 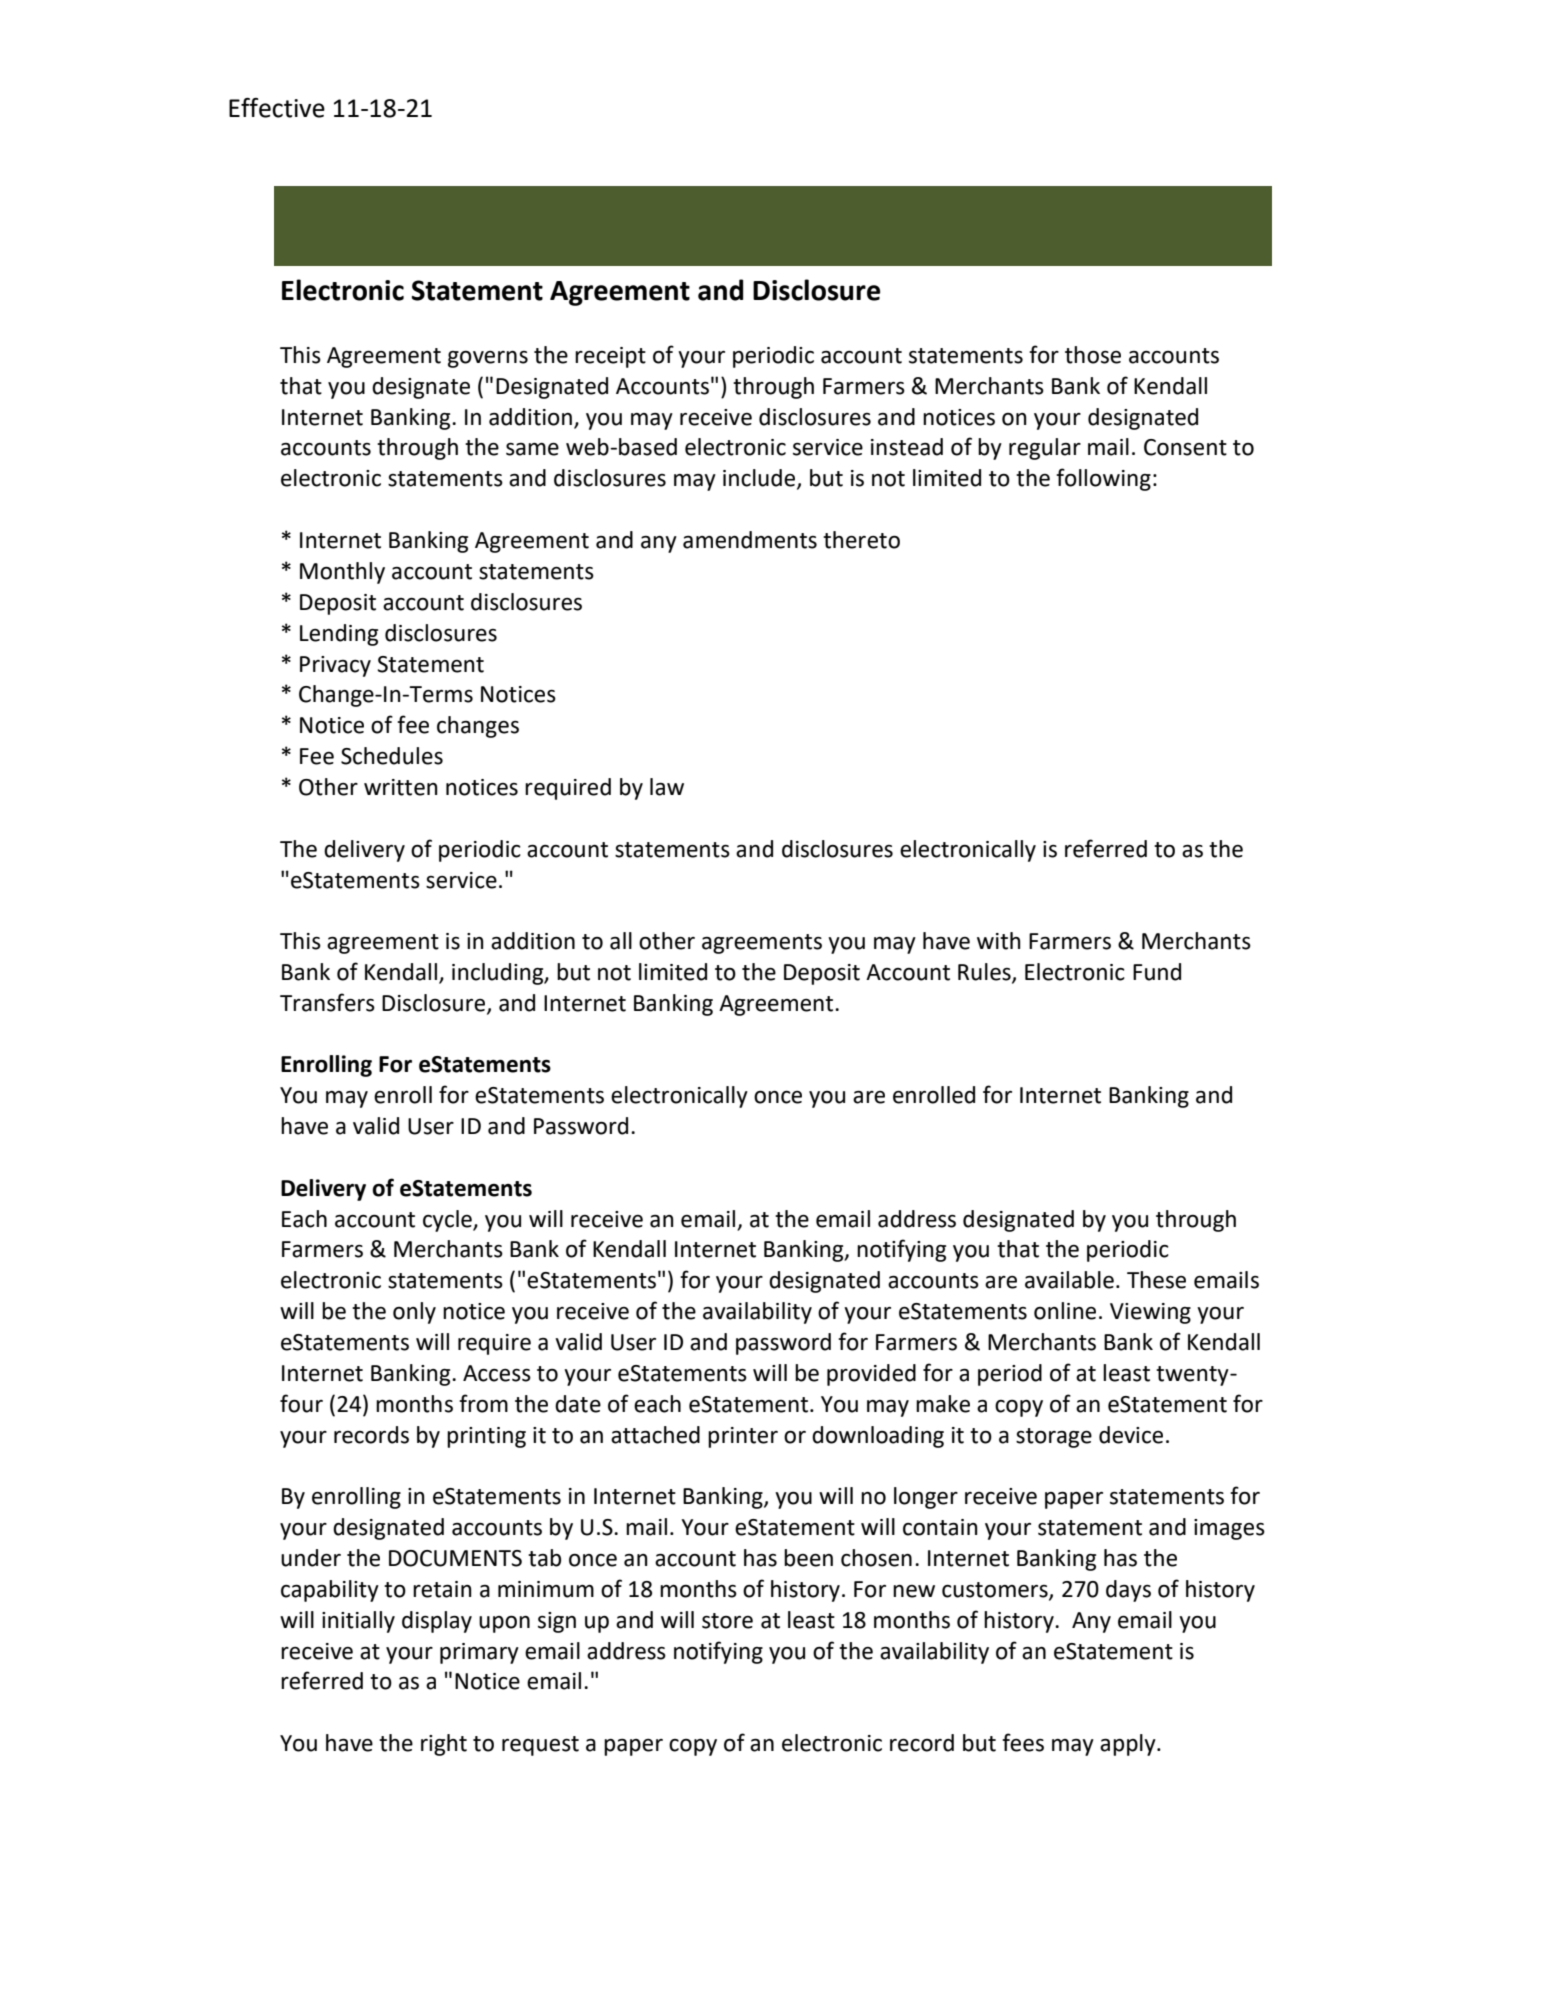 What do you see at coordinates (444, 1745) in the screenshot?
I see `right` at bounding box center [444, 1745].
